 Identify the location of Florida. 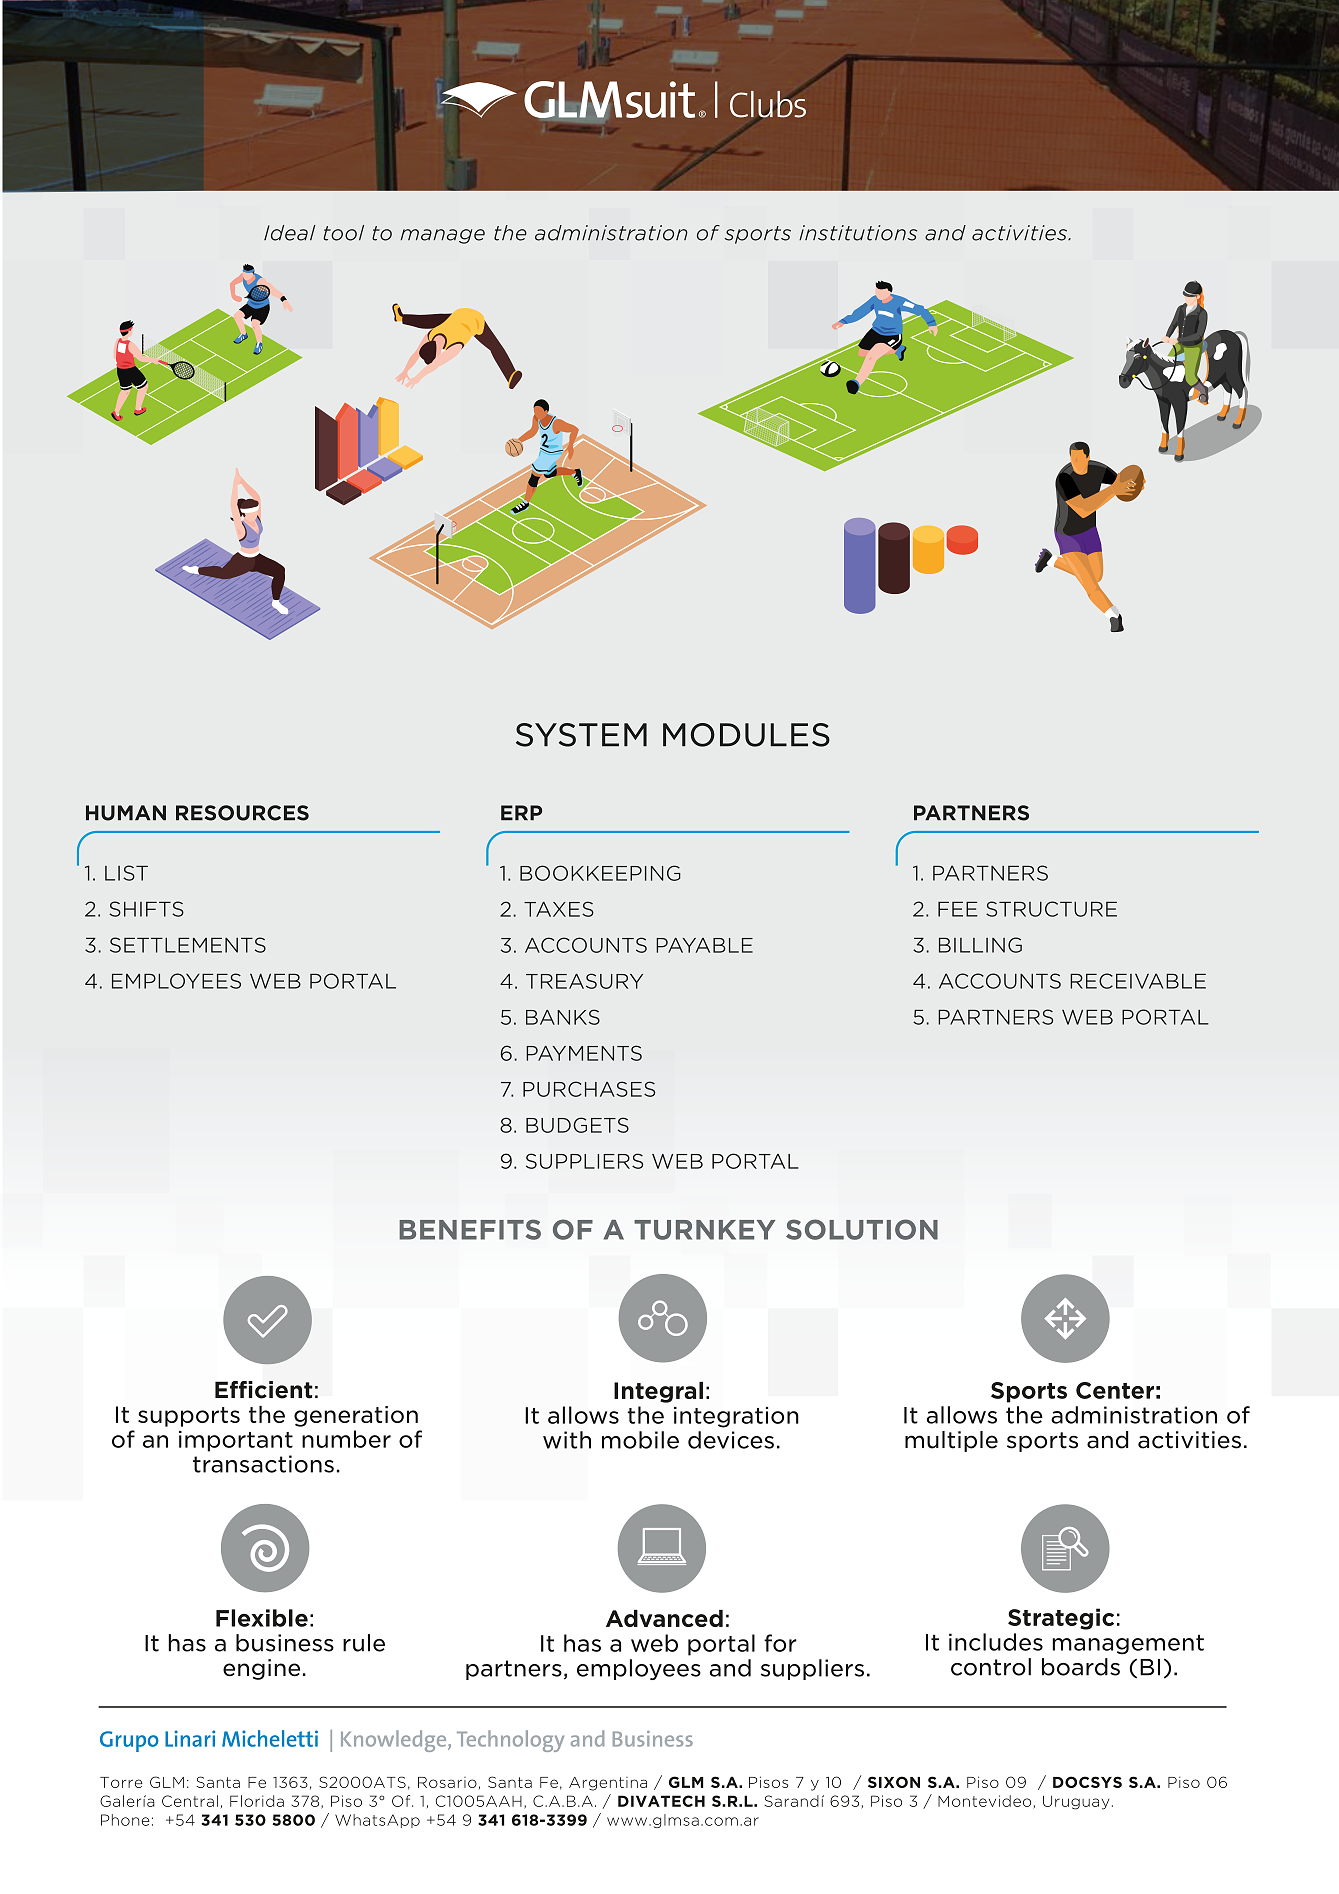
(257, 1801).
